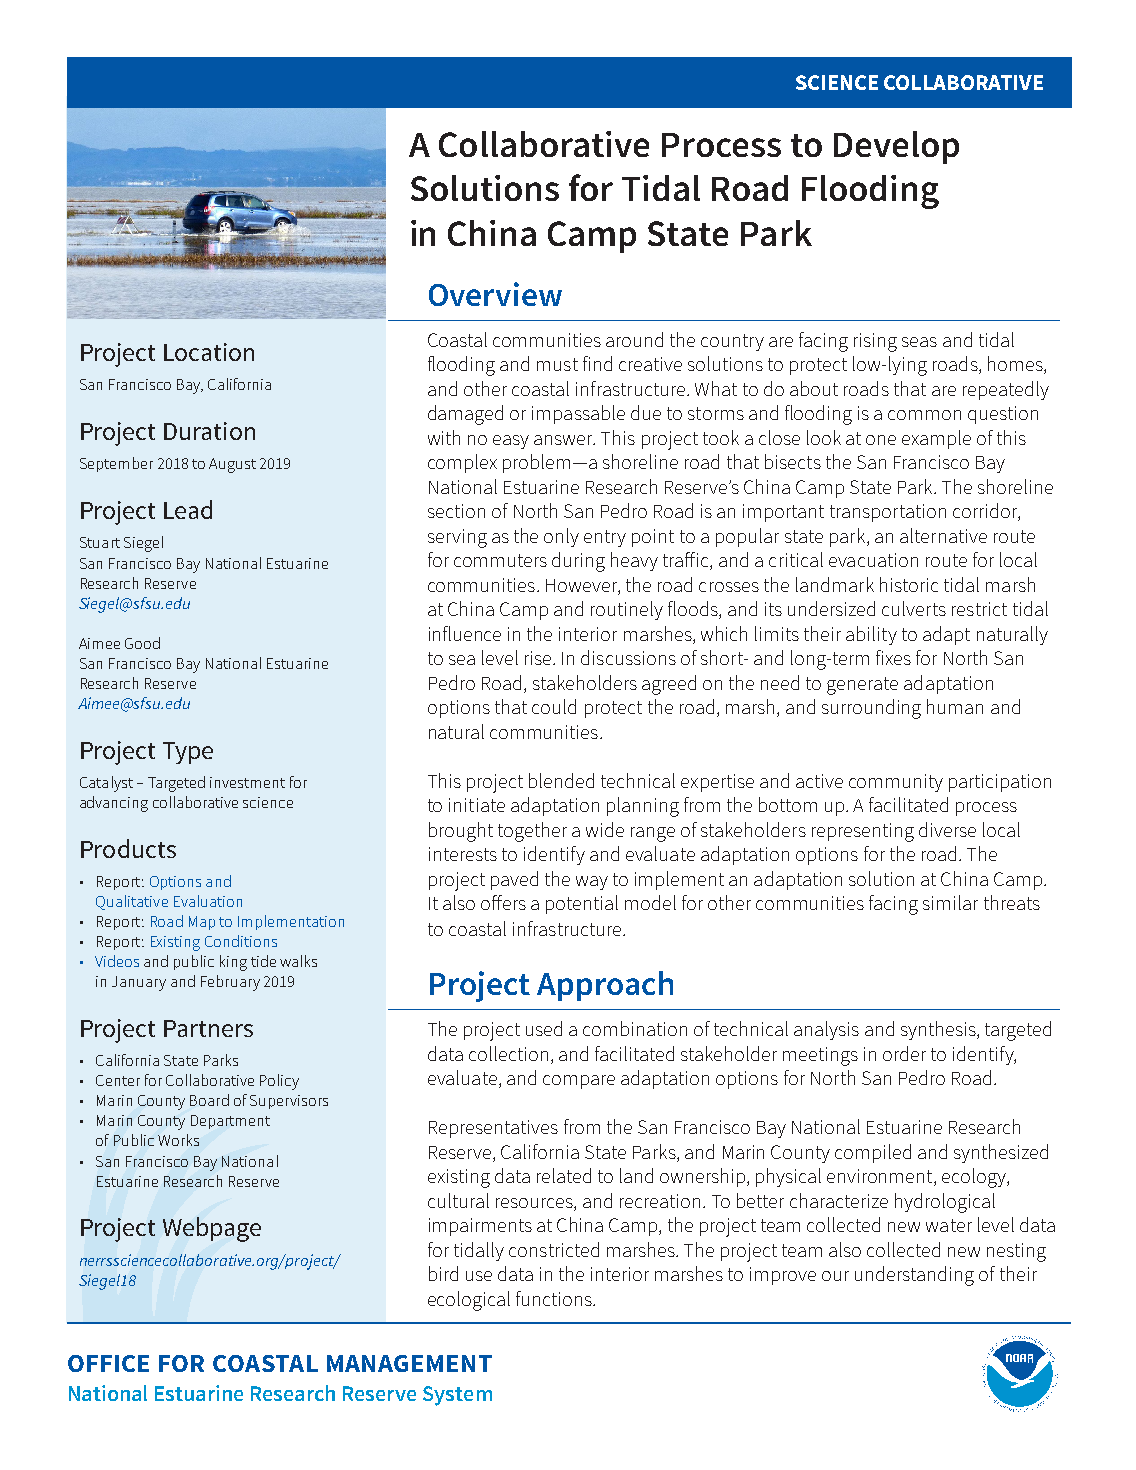 Image resolution: width=1136 pixels, height=1470 pixels. What do you see at coordinates (579, 1082) in the screenshot?
I see `compare` at bounding box center [579, 1082].
